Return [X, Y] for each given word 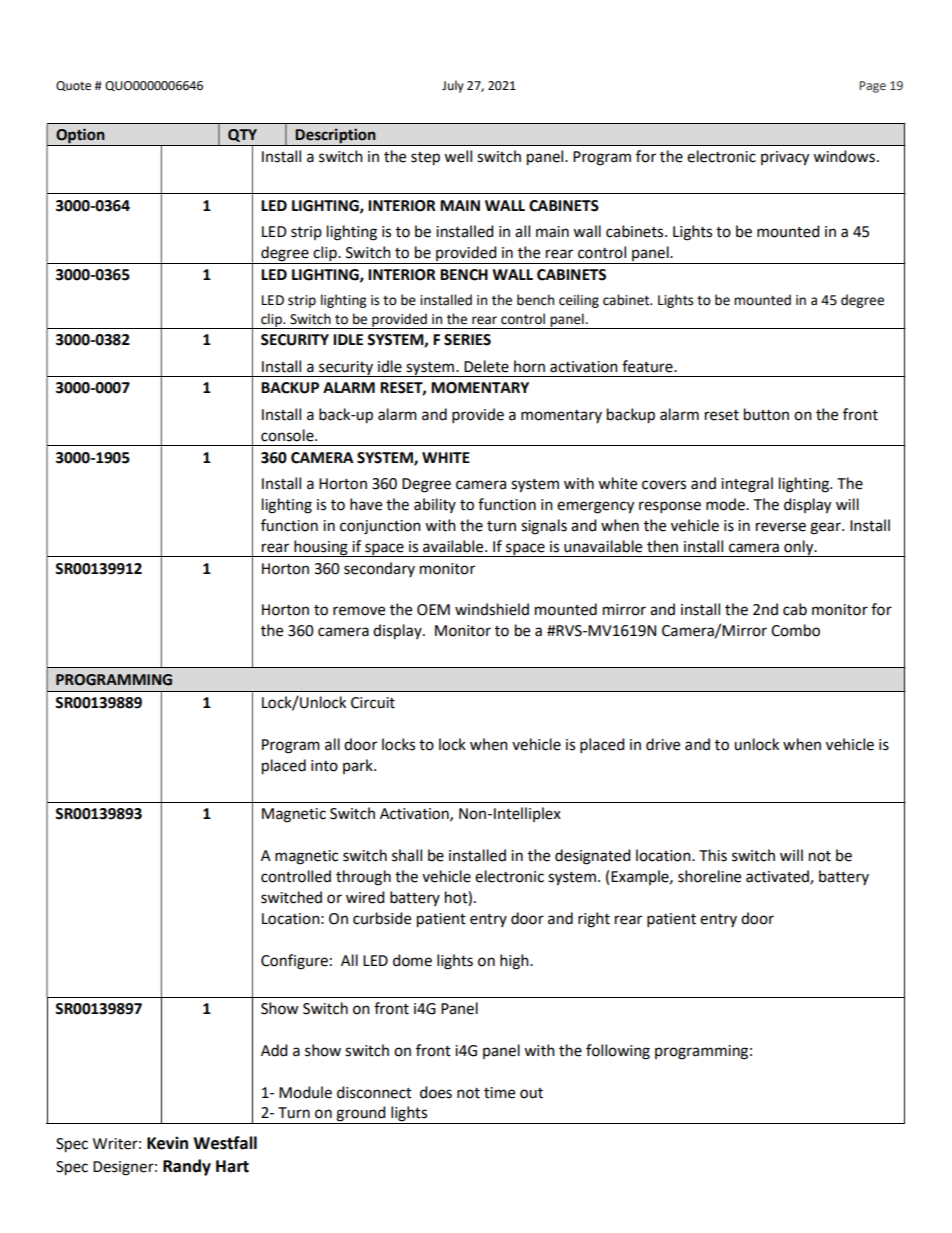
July [453, 86]
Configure [294, 962]
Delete [486, 366]
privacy [785, 158]
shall [407, 855]
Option [80, 137]
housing [321, 548]
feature [648, 366]
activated [778, 877]
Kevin [167, 1143]
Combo [795, 630]
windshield [492, 609]
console [288, 435]
